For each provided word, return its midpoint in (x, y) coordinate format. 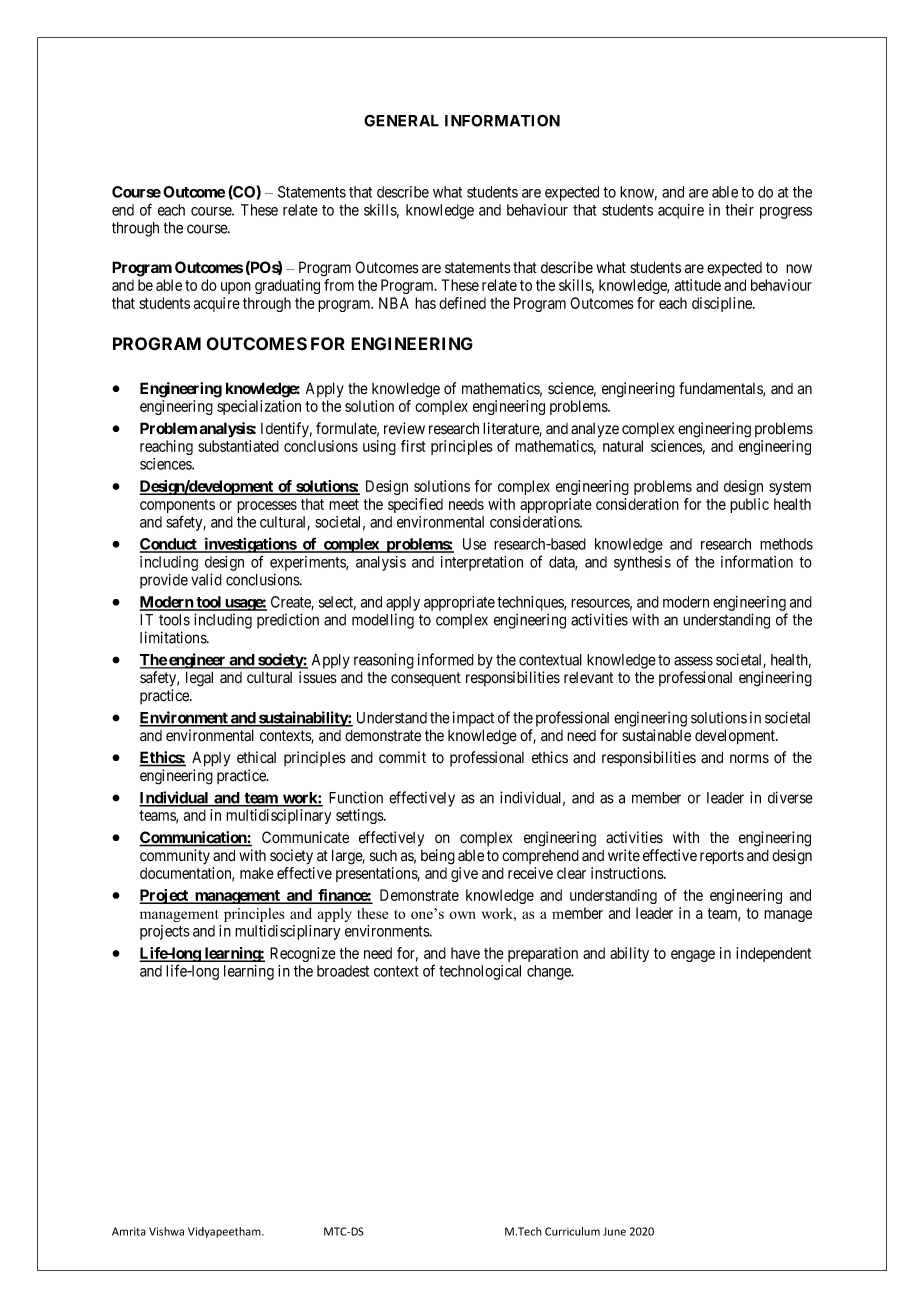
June (614, 1231)
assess (693, 661)
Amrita (129, 1231)
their (739, 210)
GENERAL (401, 121)
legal (199, 679)
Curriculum (572, 1231)
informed (446, 659)
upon (236, 288)
